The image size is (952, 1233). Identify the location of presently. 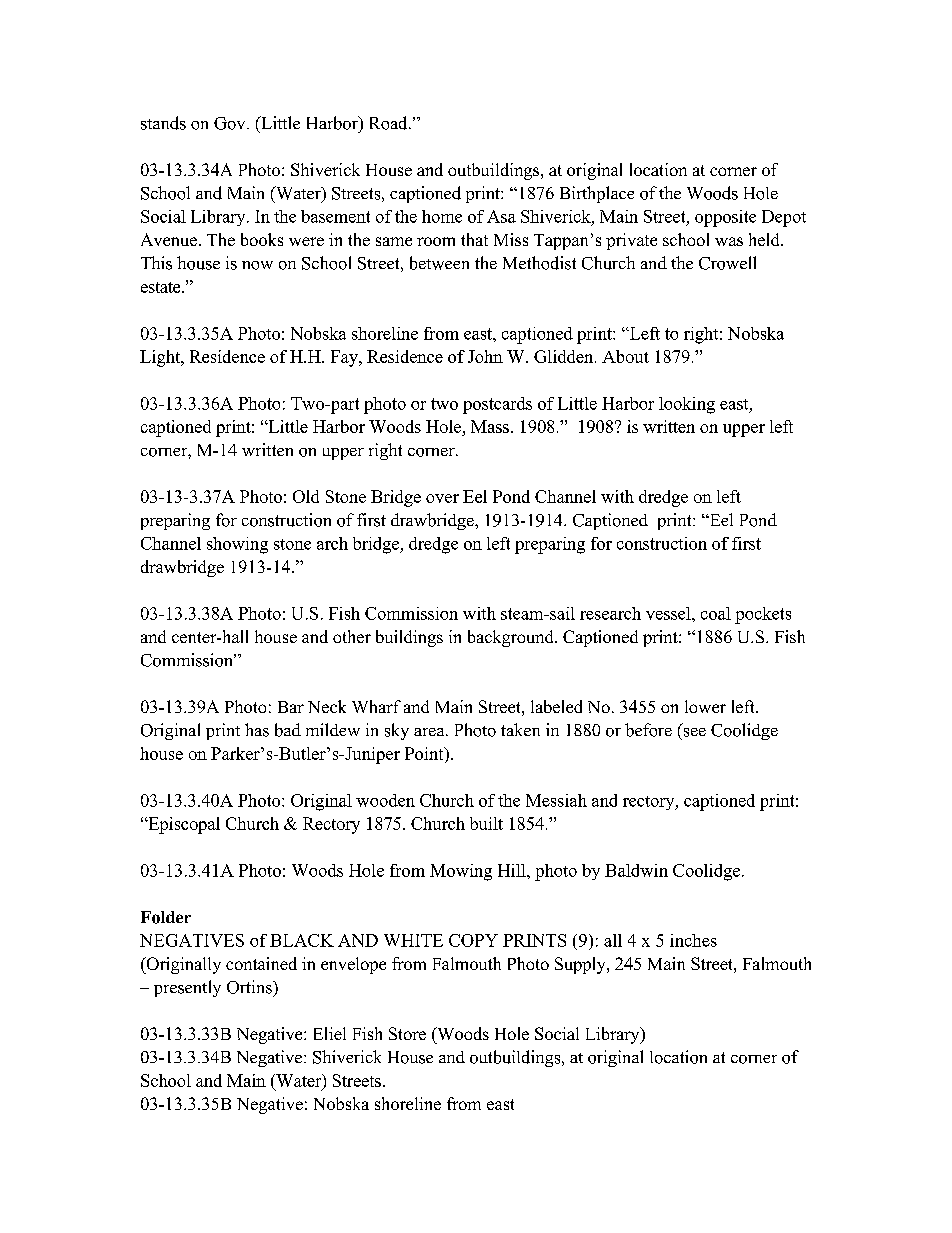
(187, 988).
